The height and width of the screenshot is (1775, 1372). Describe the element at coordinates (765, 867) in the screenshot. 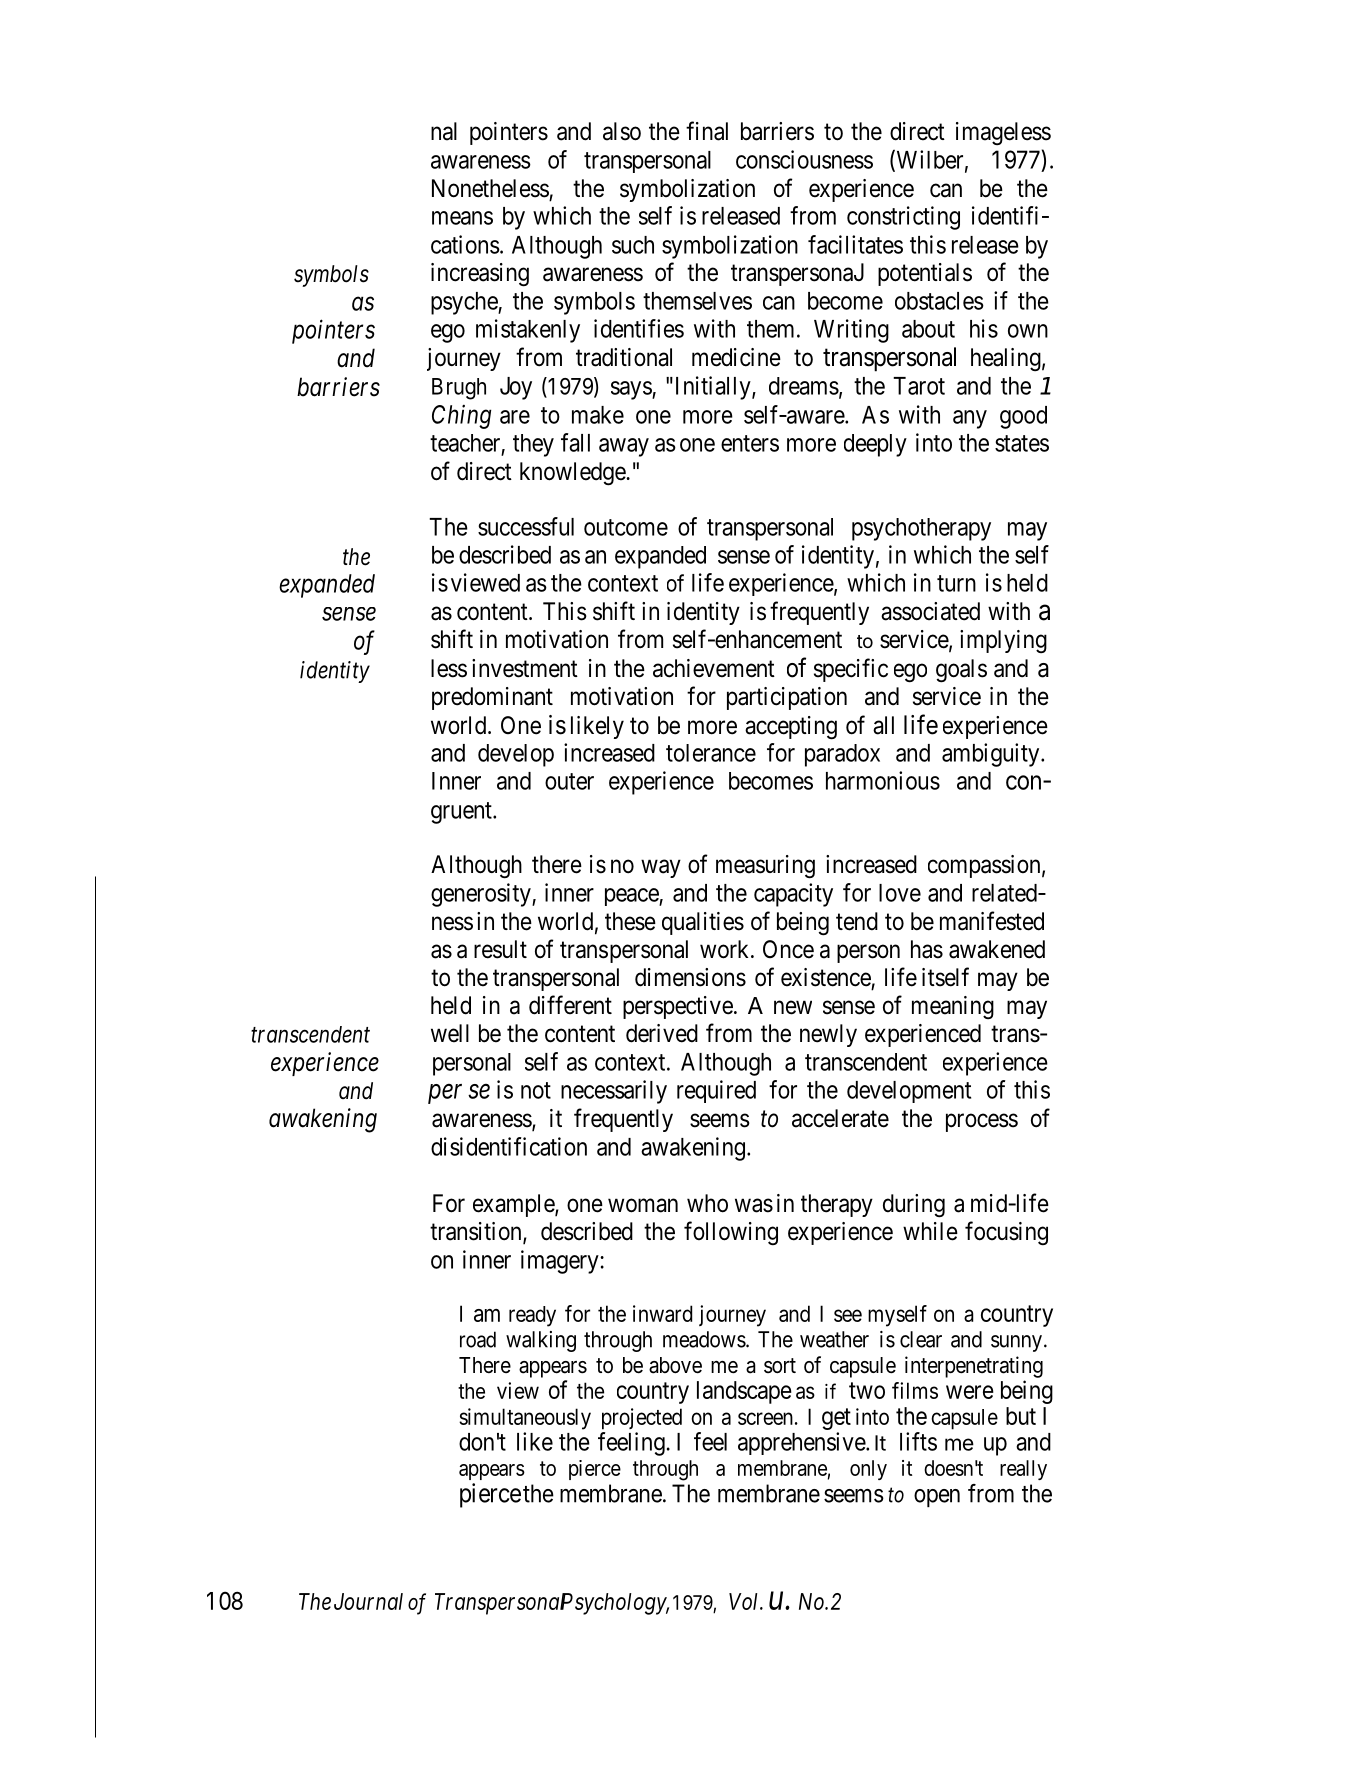

I see `measuring` at that location.
